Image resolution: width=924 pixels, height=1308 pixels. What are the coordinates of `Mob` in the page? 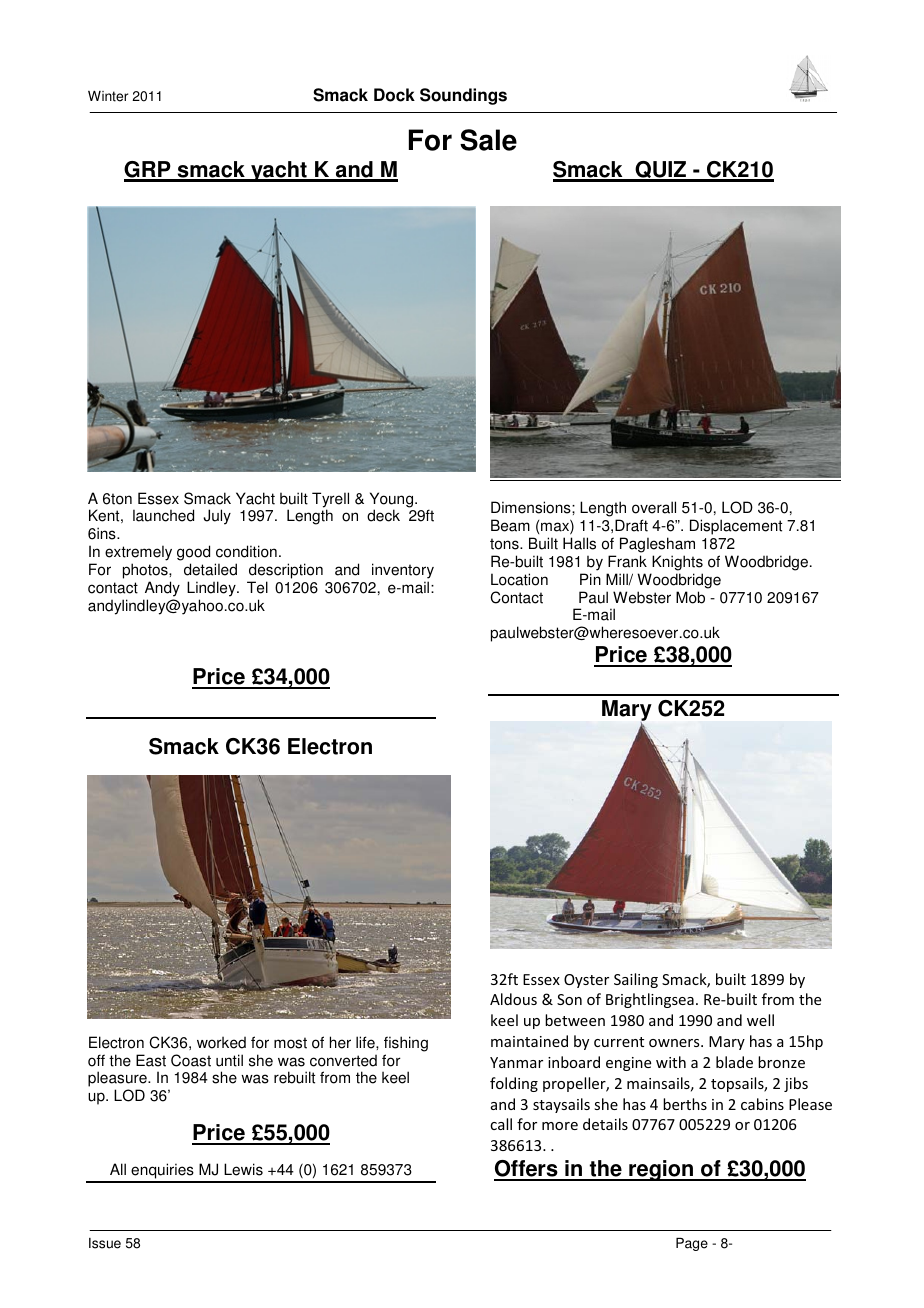 It's located at (690, 597).
